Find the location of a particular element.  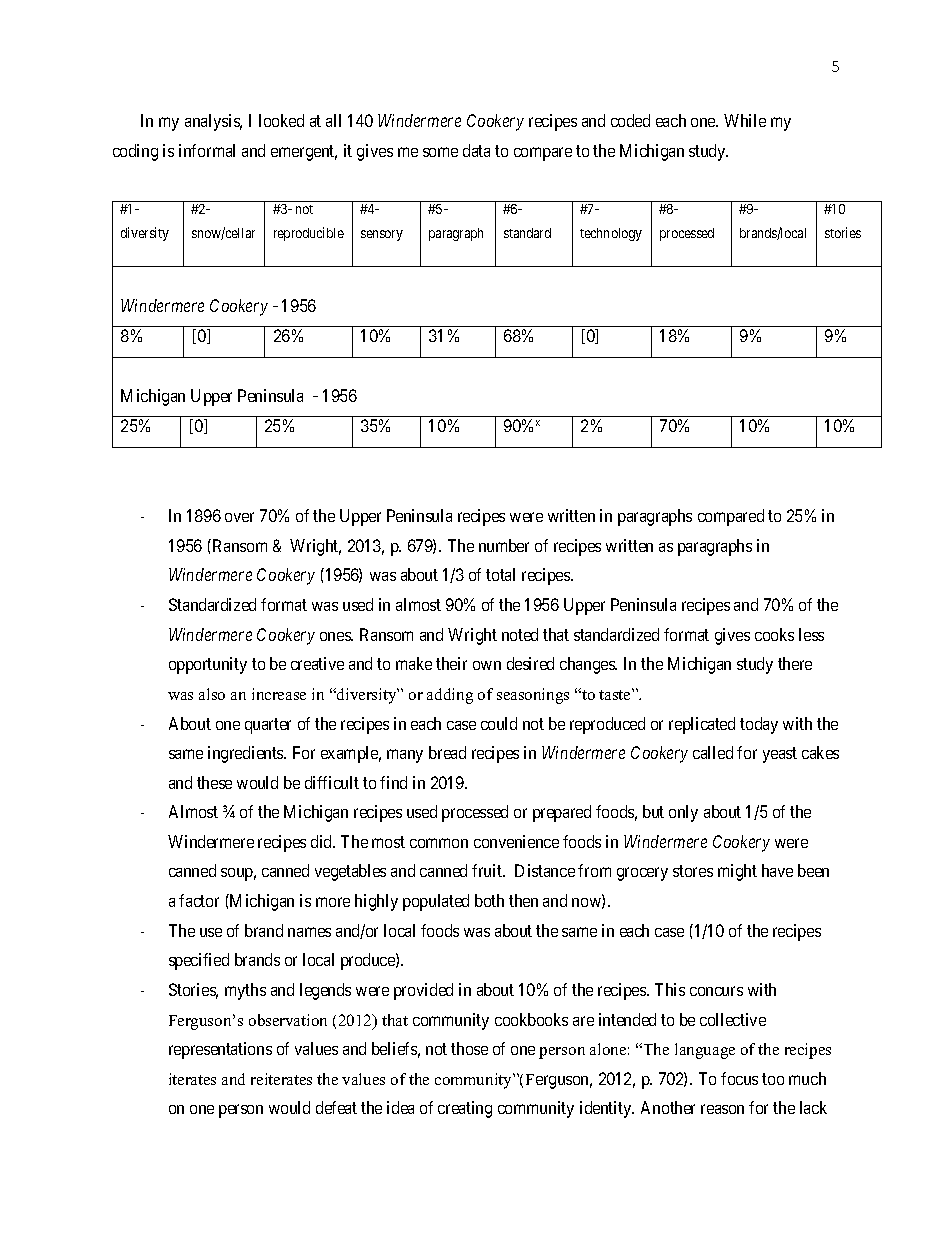

might is located at coordinates (737, 872).
